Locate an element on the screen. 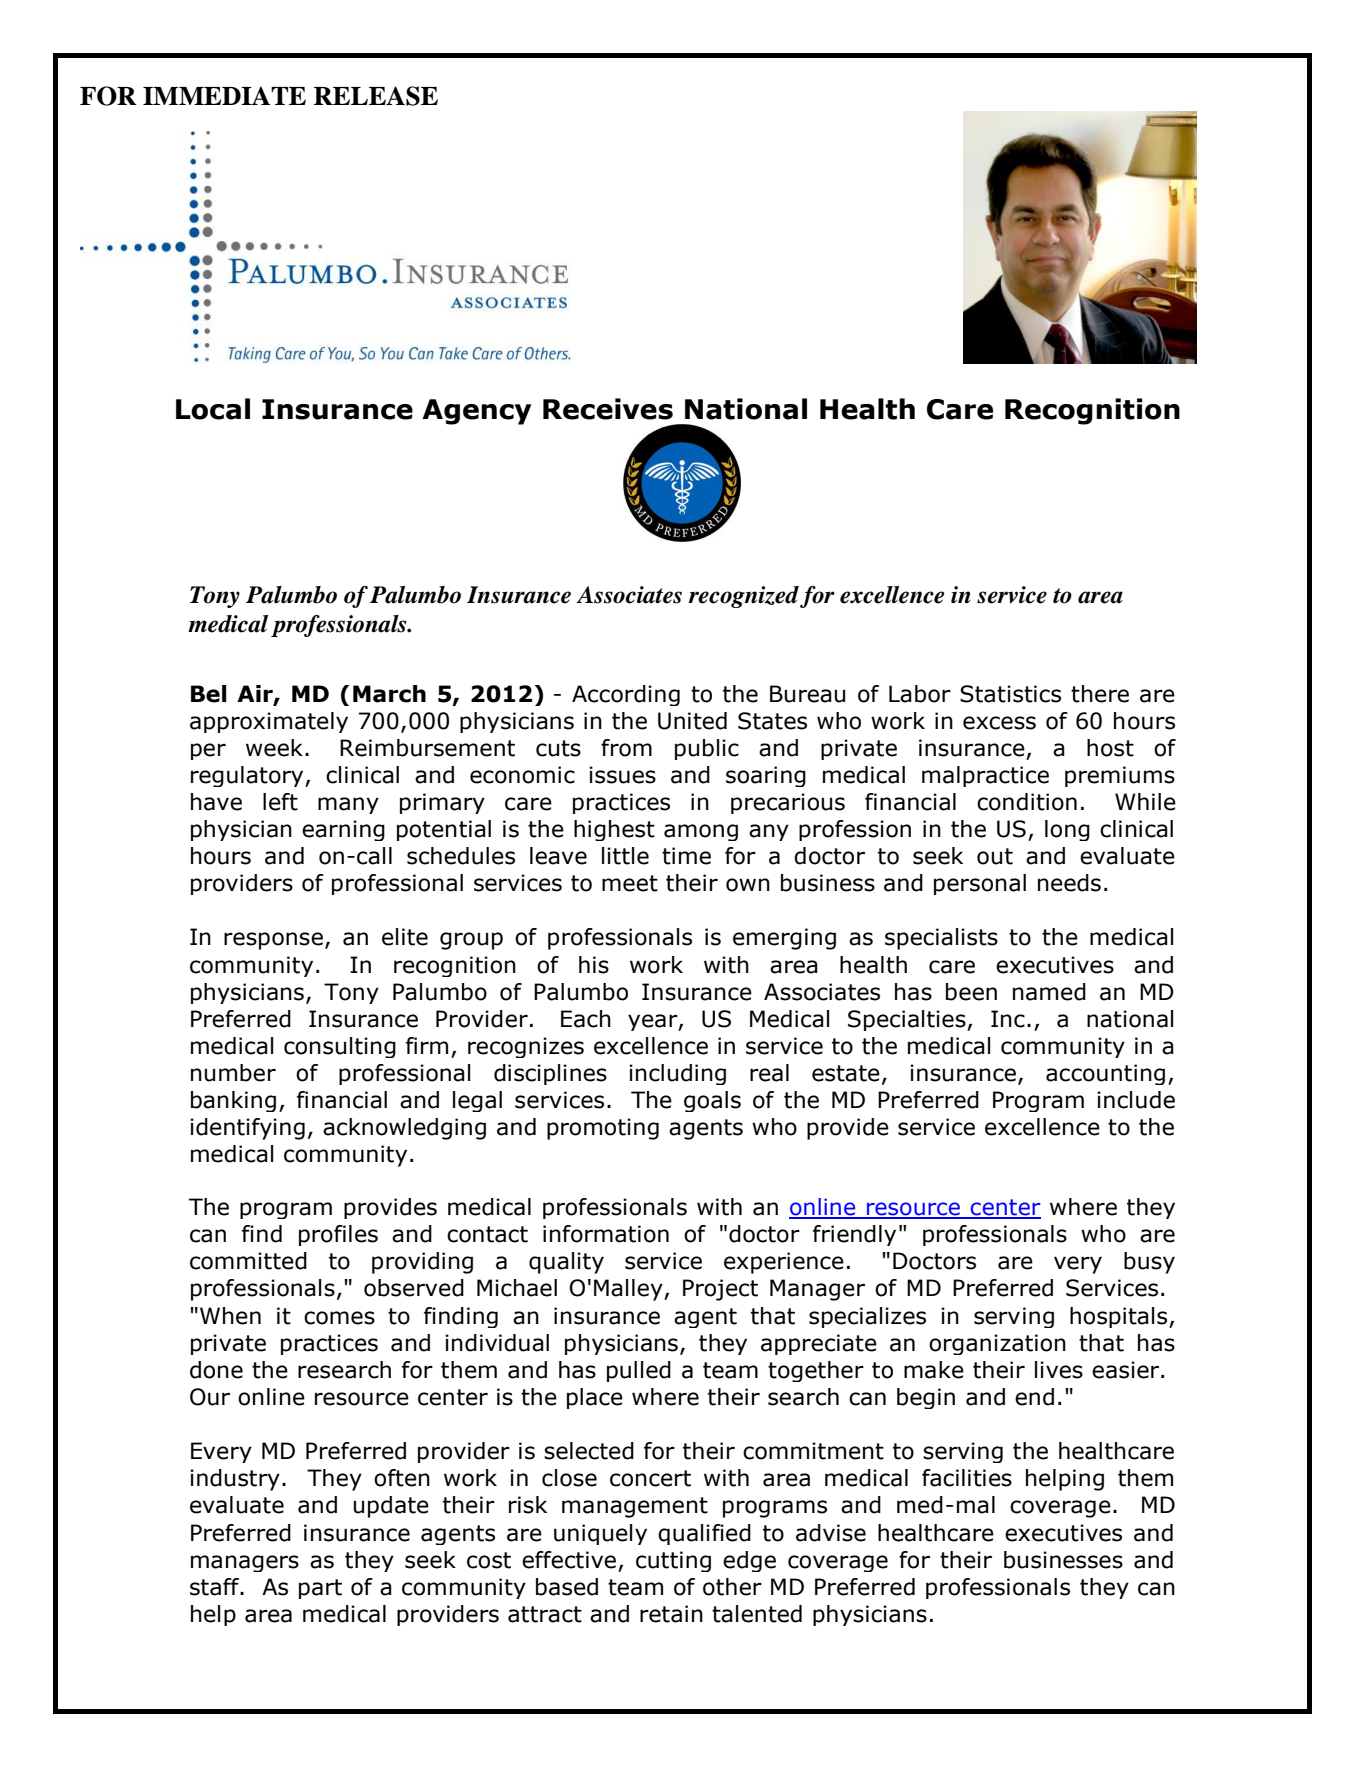 This screenshot has height=1767, width=1365. Statistics is located at coordinates (1010, 694).
